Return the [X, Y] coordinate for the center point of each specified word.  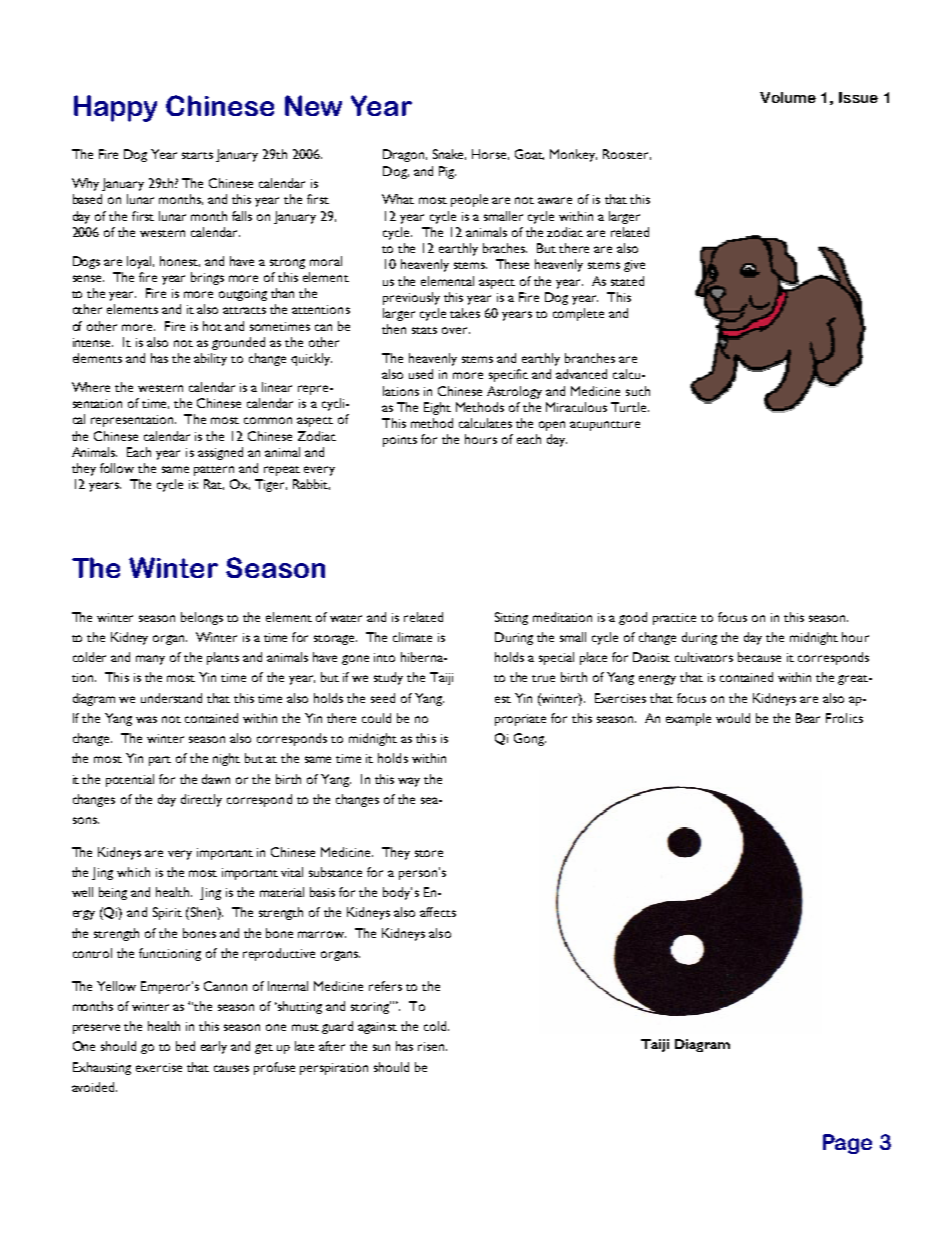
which [133, 872]
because [759, 657]
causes [231, 1068]
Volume [788, 97]
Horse [490, 154]
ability [210, 359]
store [429, 853]
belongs [202, 618]
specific [508, 375]
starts [197, 155]
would [733, 718]
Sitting [511, 618]
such [638, 391]
